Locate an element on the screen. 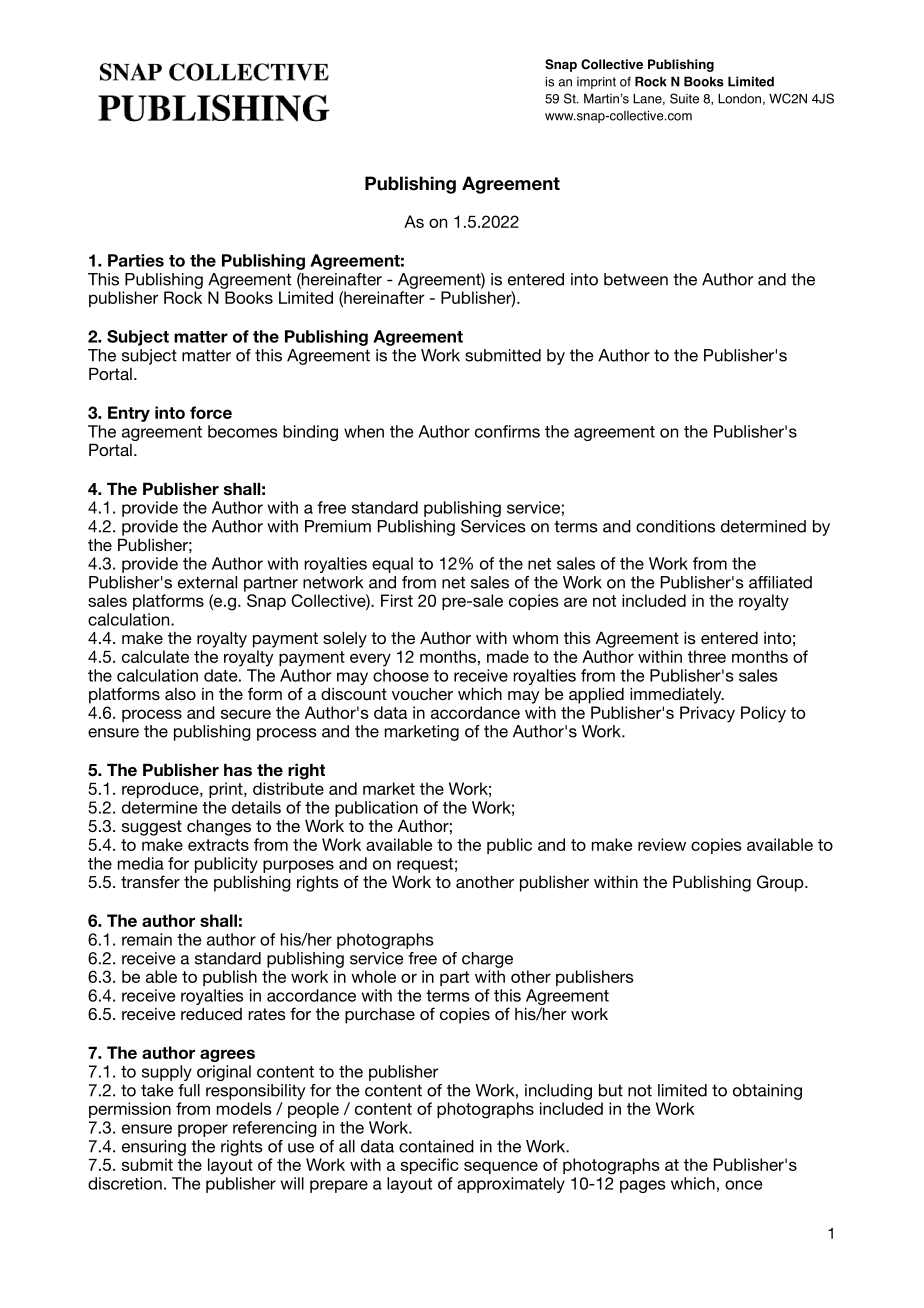 Image resolution: width=924 pixels, height=1308 pixels. Suite is located at coordinates (684, 98).
